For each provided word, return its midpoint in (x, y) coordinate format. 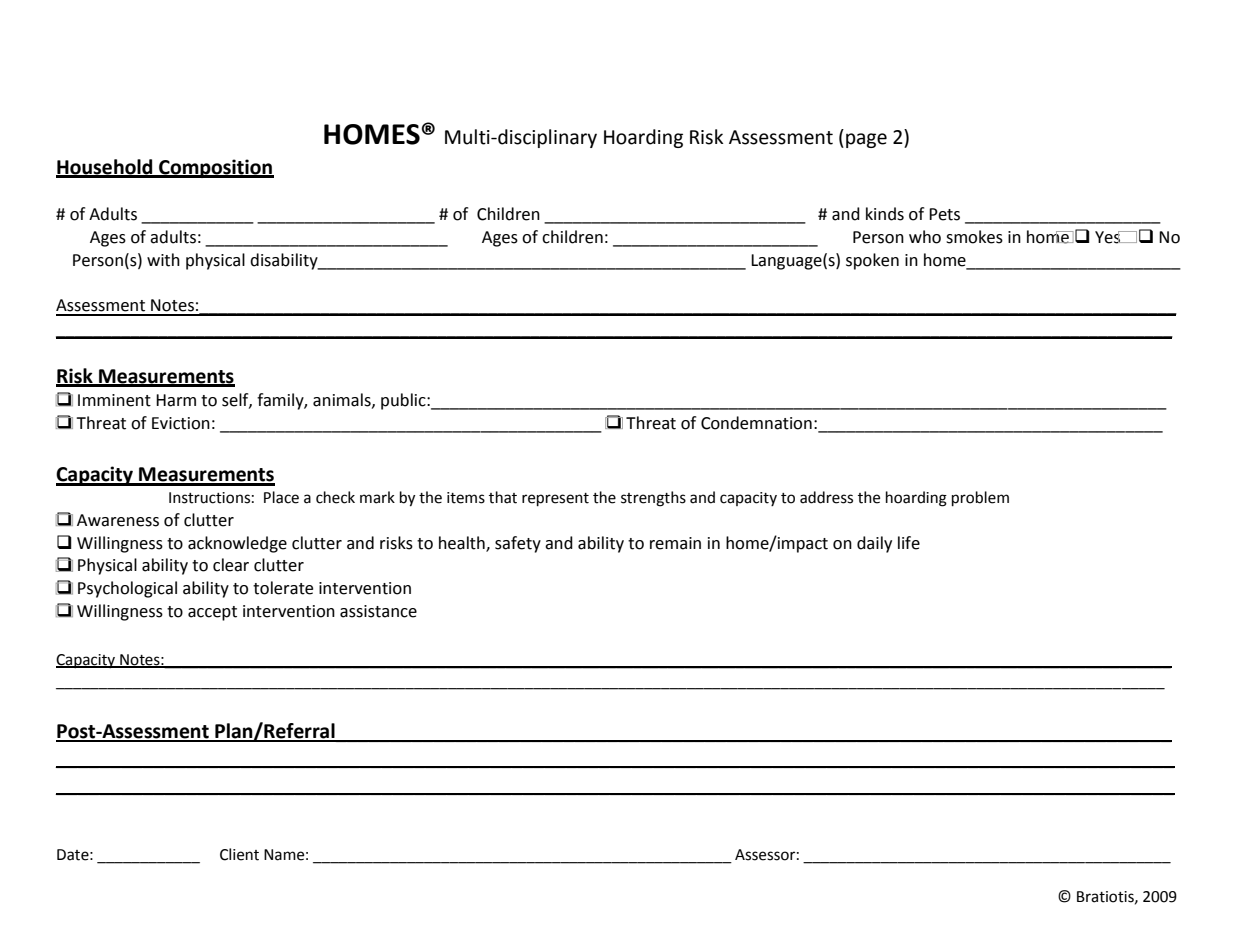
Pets (944, 214)
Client (239, 854)
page (866, 140)
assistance (378, 611)
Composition (215, 168)
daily (874, 544)
